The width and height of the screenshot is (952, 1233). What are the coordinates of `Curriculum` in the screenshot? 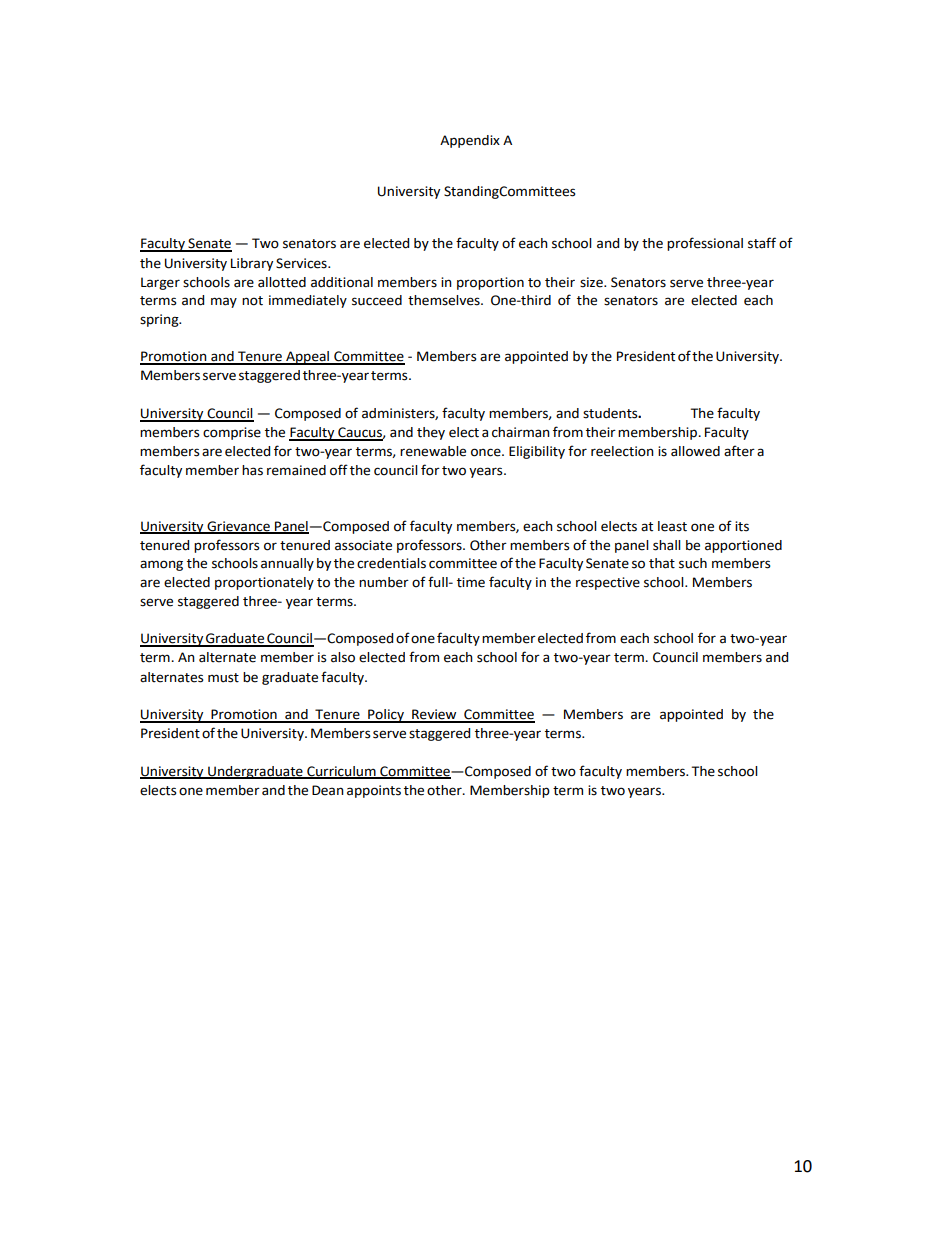 It's located at (341, 772).
